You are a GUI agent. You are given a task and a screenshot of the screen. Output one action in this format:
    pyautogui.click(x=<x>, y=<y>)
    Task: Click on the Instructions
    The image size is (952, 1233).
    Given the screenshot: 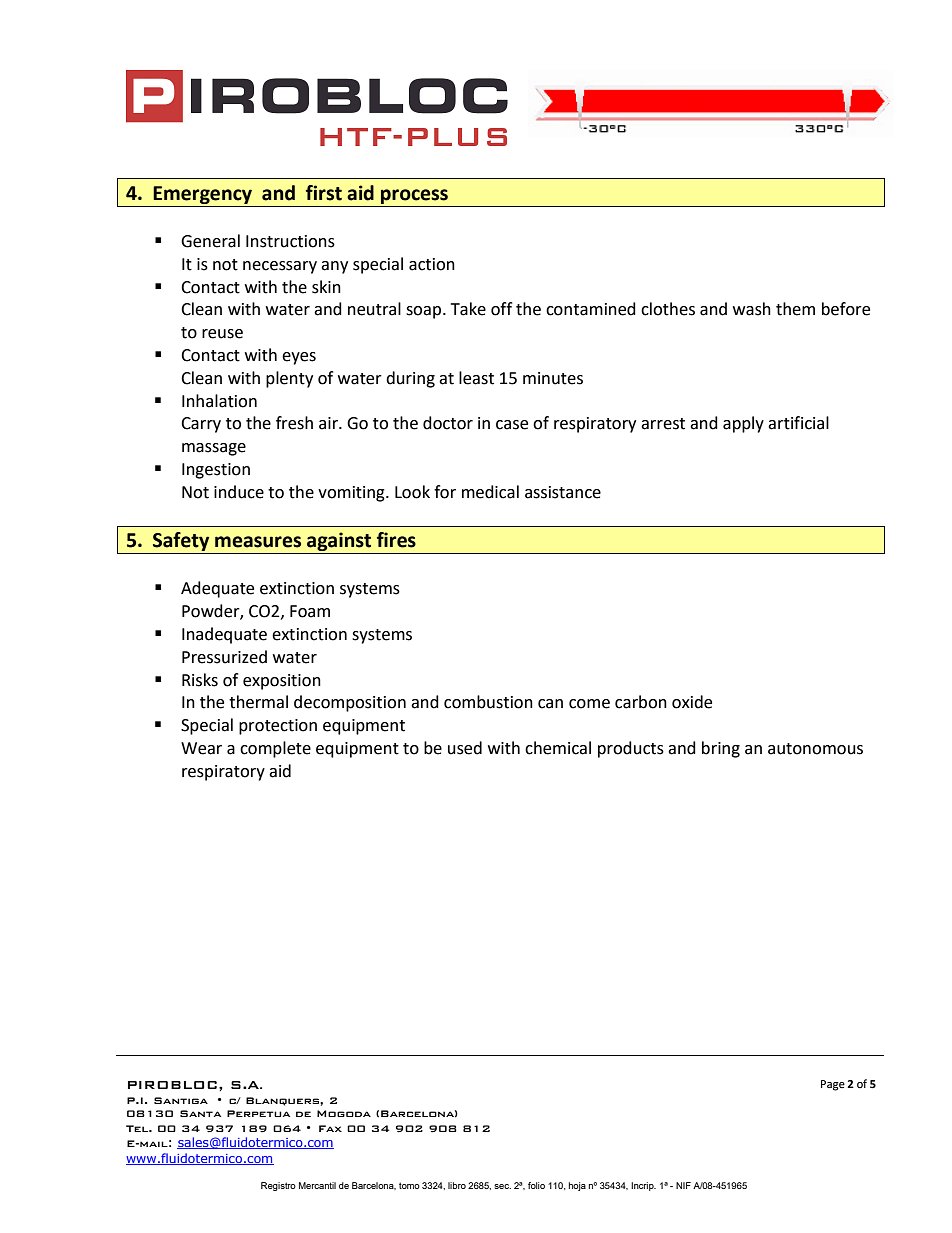 What is the action you would take?
    pyautogui.click(x=290, y=241)
